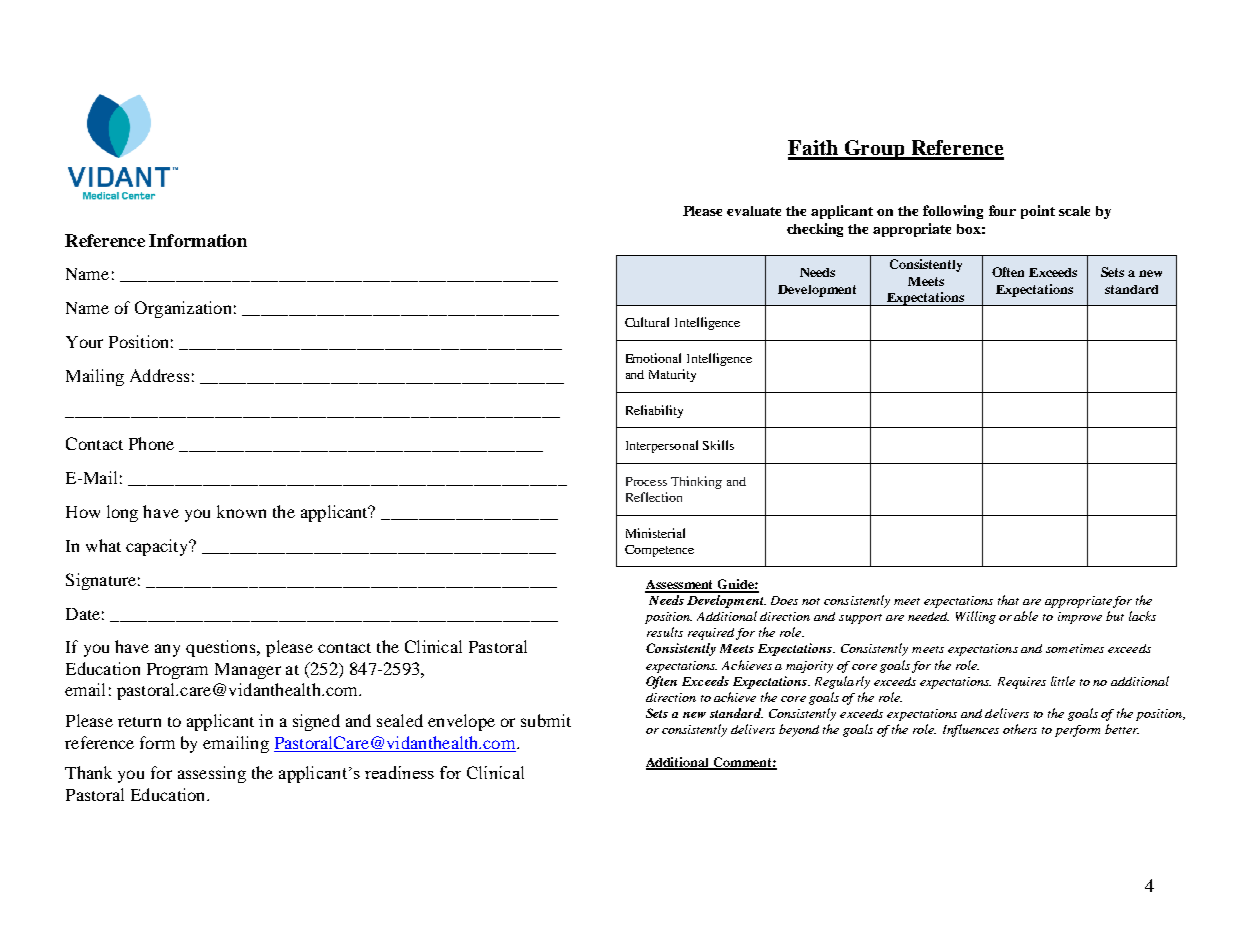 The width and height of the screenshot is (1233, 952). I want to click on assessing, so click(212, 774).
